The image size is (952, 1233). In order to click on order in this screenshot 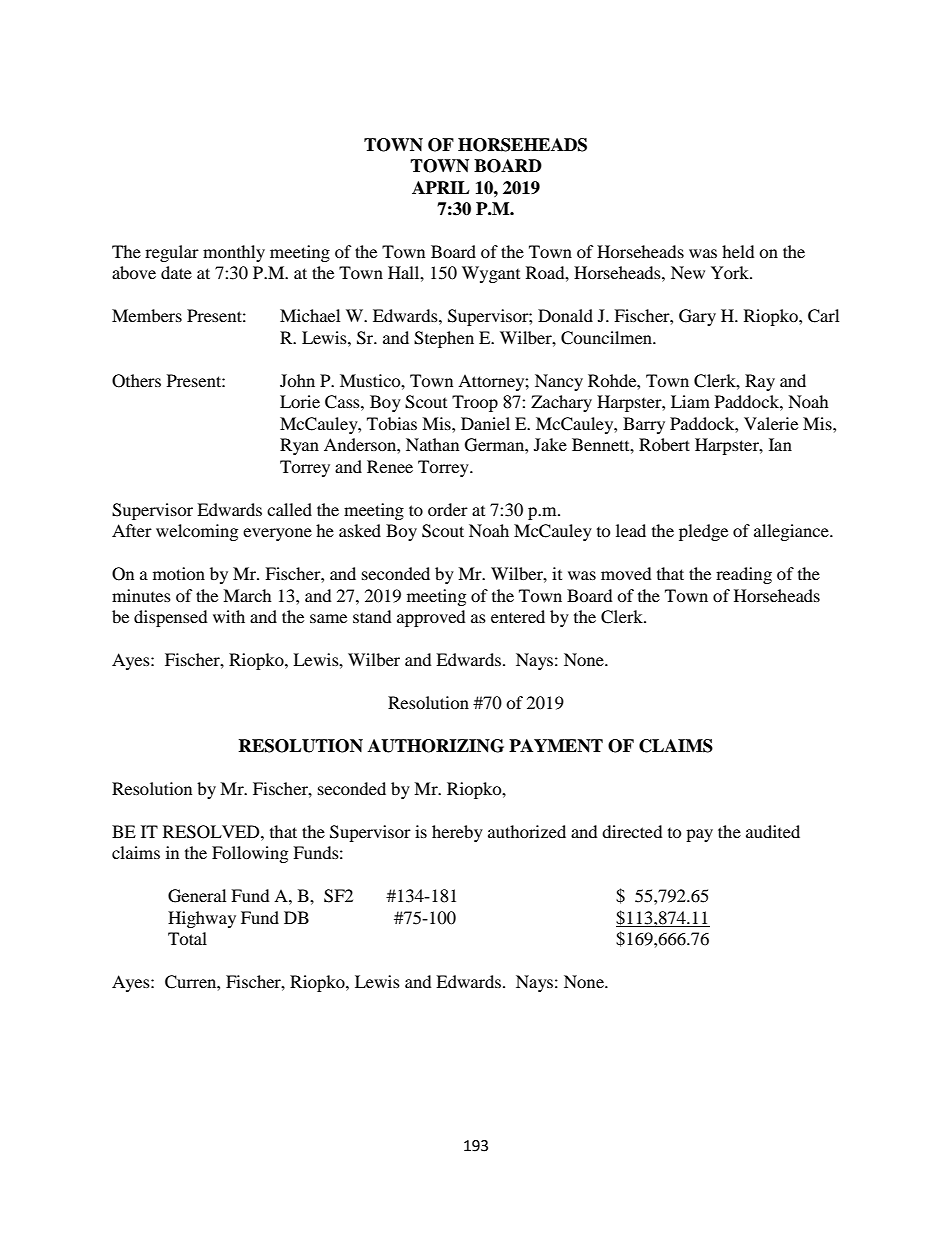, I will do `click(448, 509)`.
